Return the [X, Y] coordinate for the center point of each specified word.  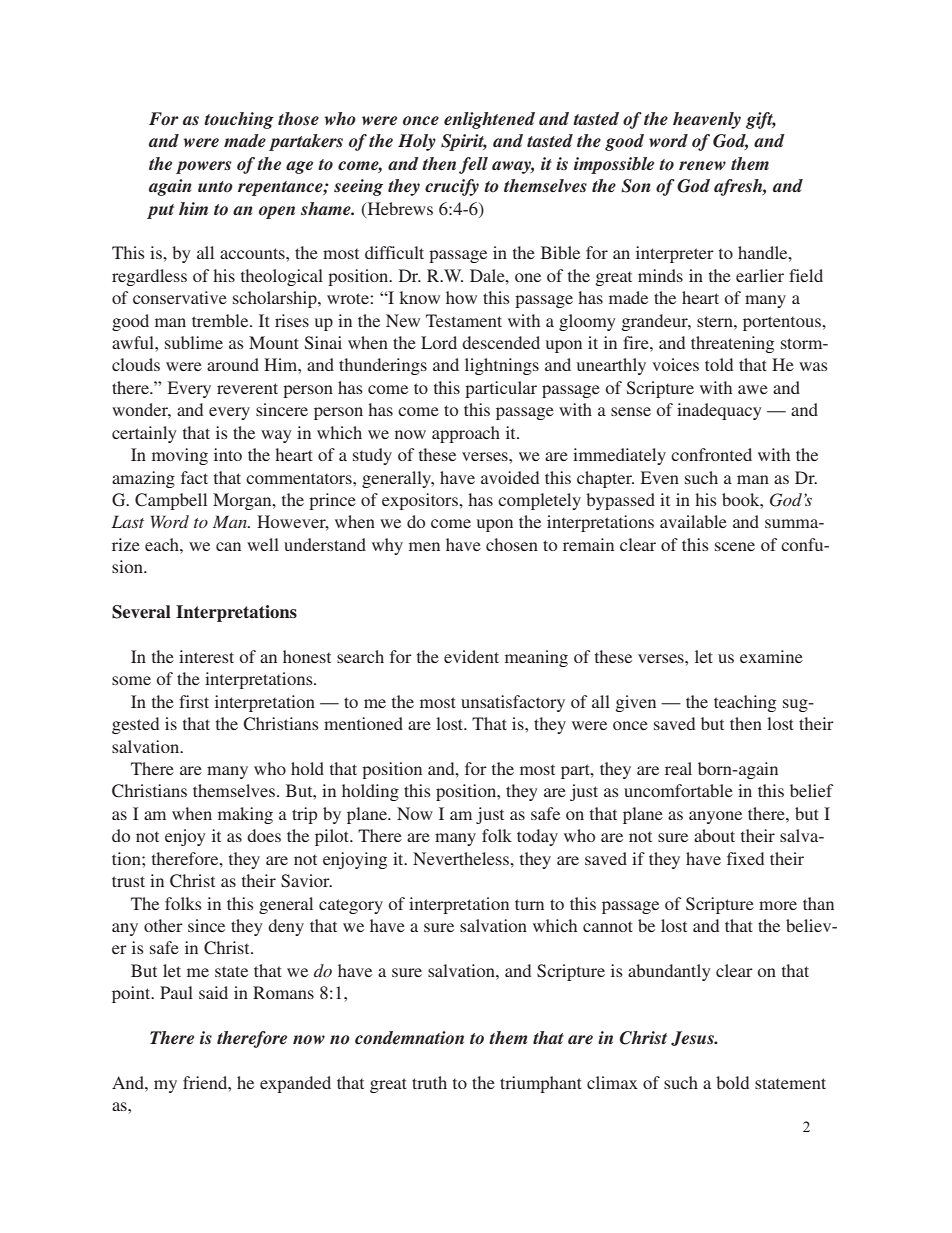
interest [206, 656]
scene [735, 546]
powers [203, 167]
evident [471, 656]
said [213, 992]
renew [702, 165]
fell [473, 165]
